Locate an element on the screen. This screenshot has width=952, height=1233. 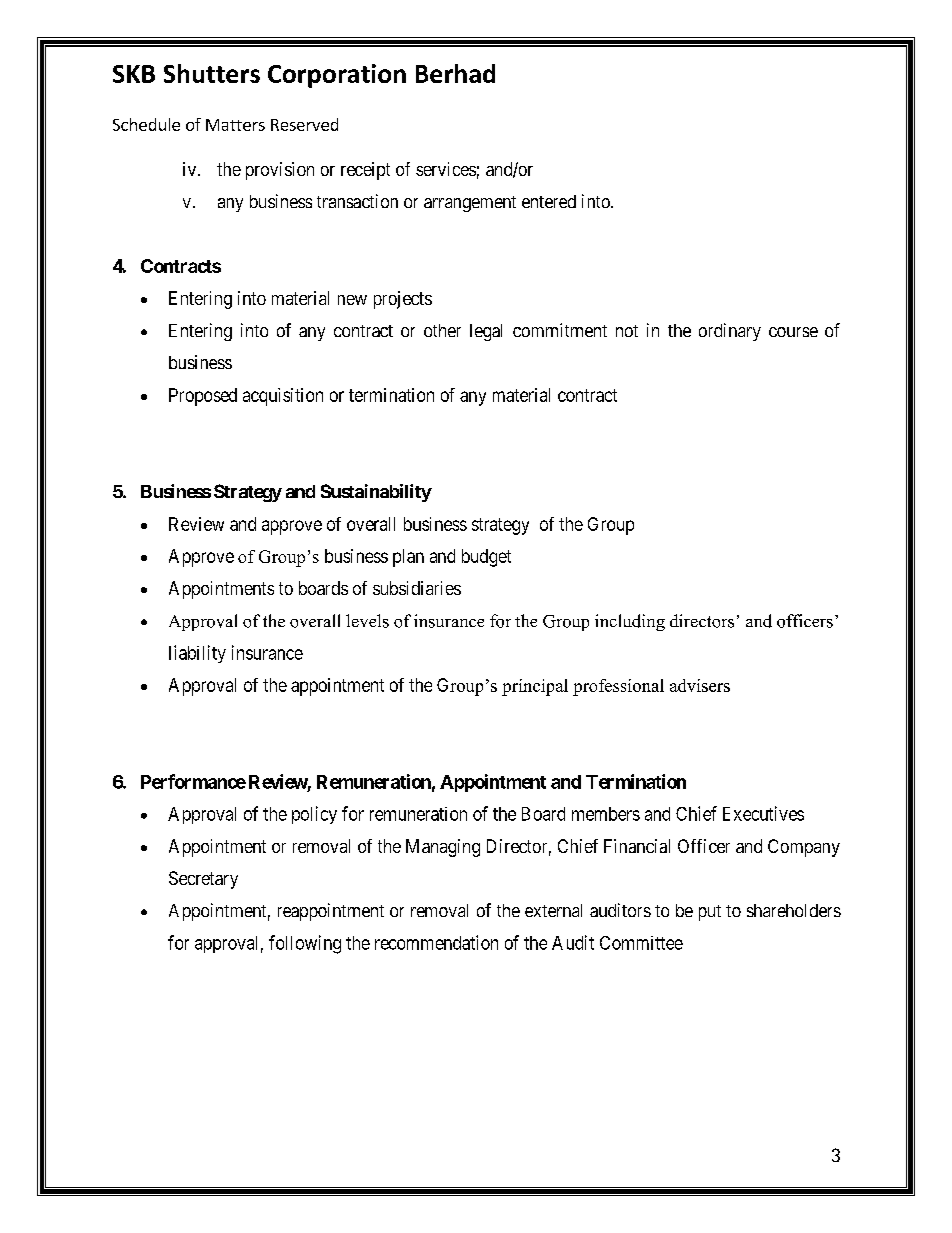
entered is located at coordinates (549, 201).
